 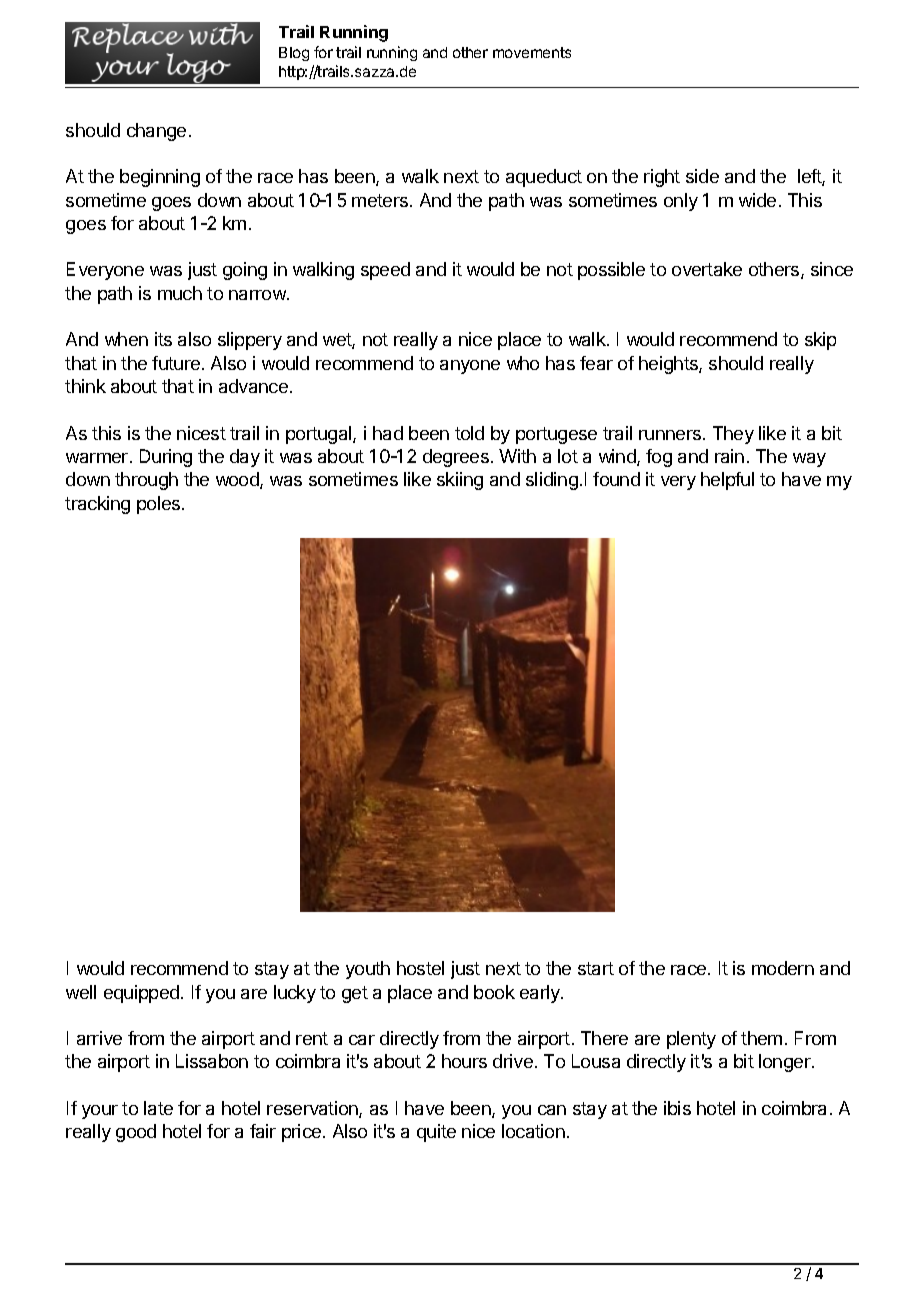 I want to click on told, so click(x=469, y=433).
